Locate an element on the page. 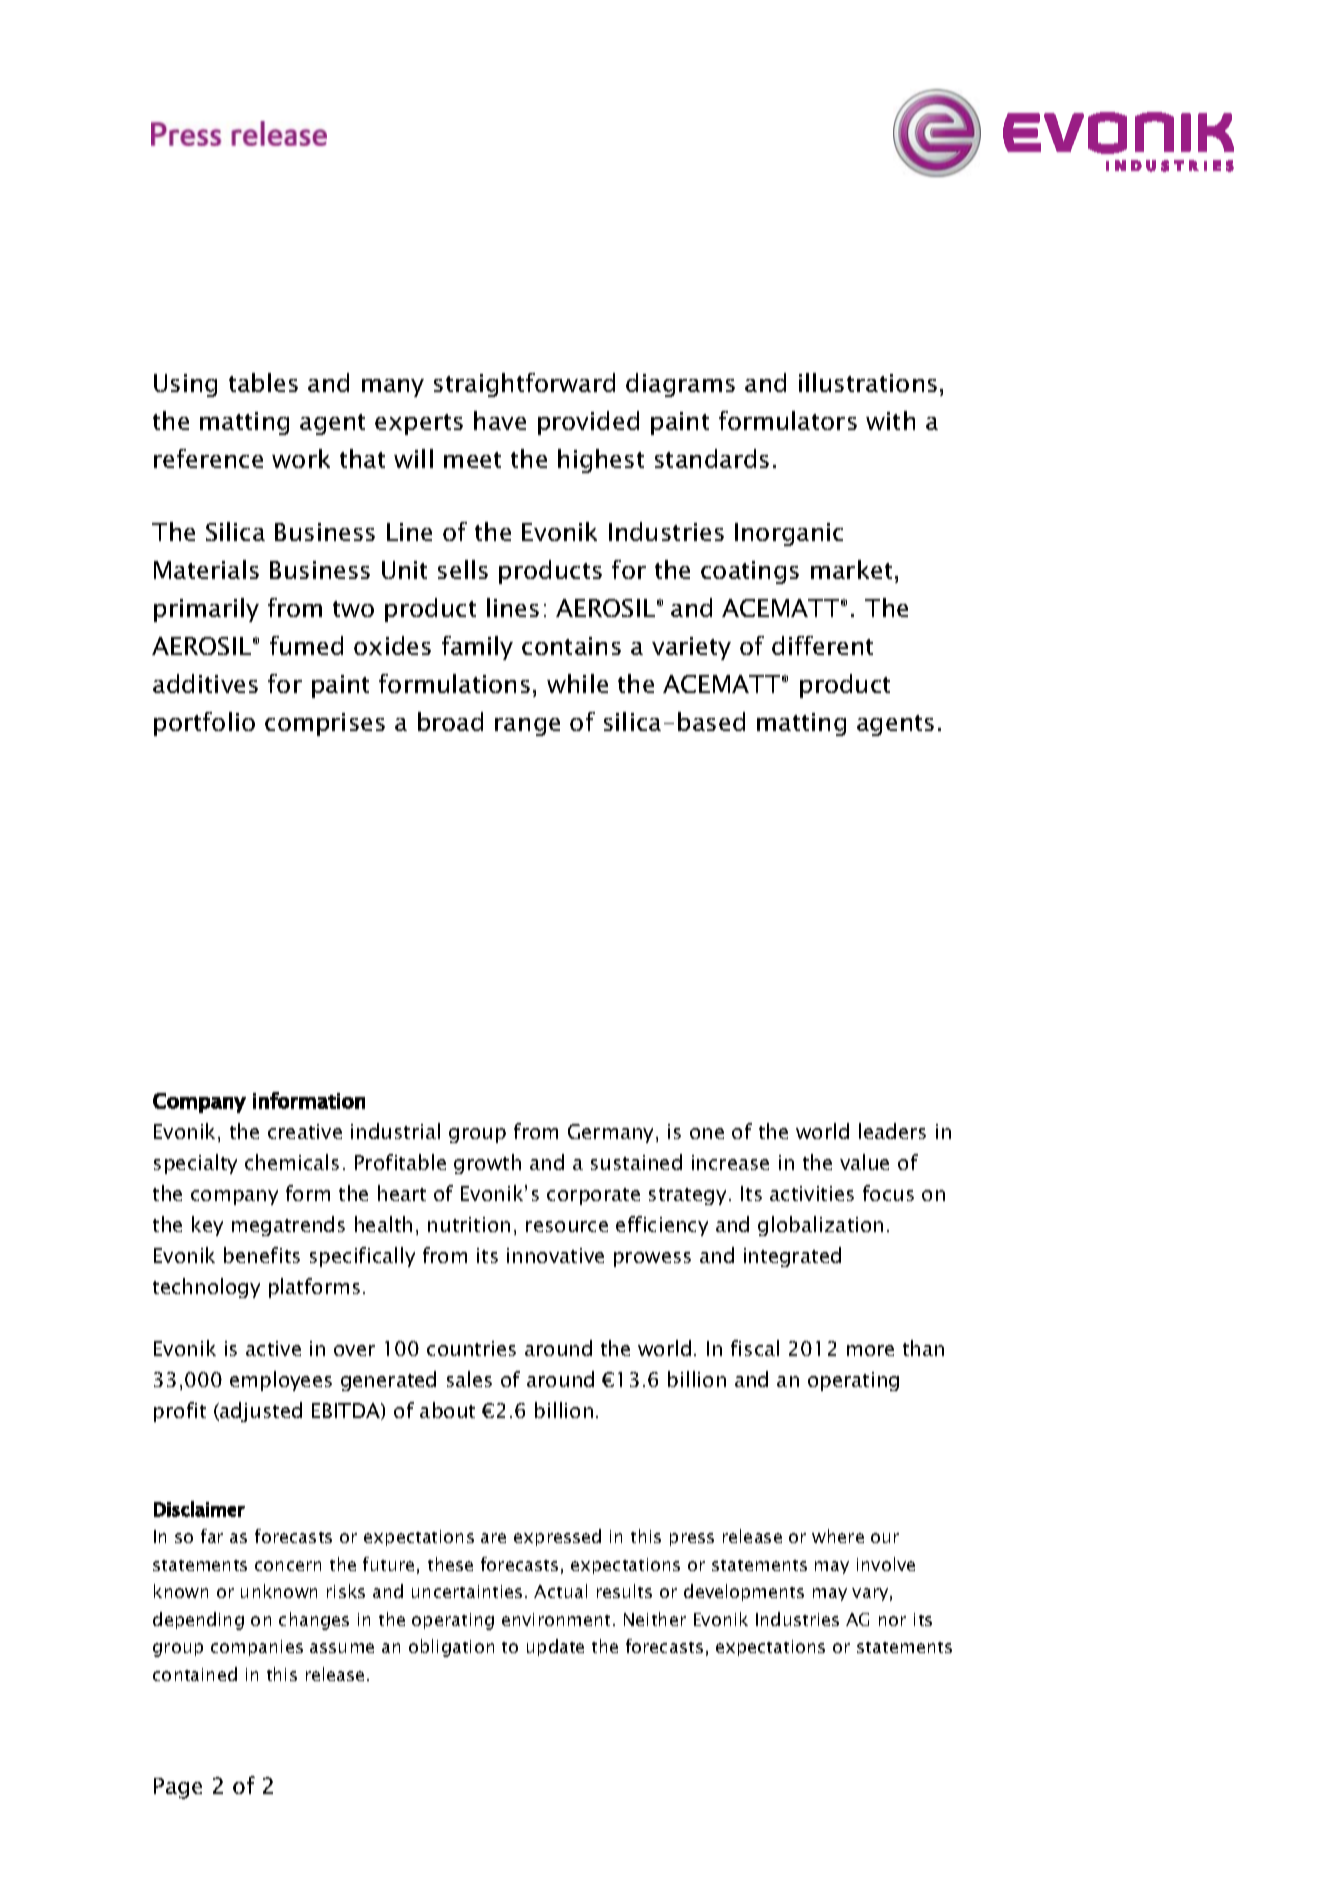  illustrations is located at coordinates (868, 382).
